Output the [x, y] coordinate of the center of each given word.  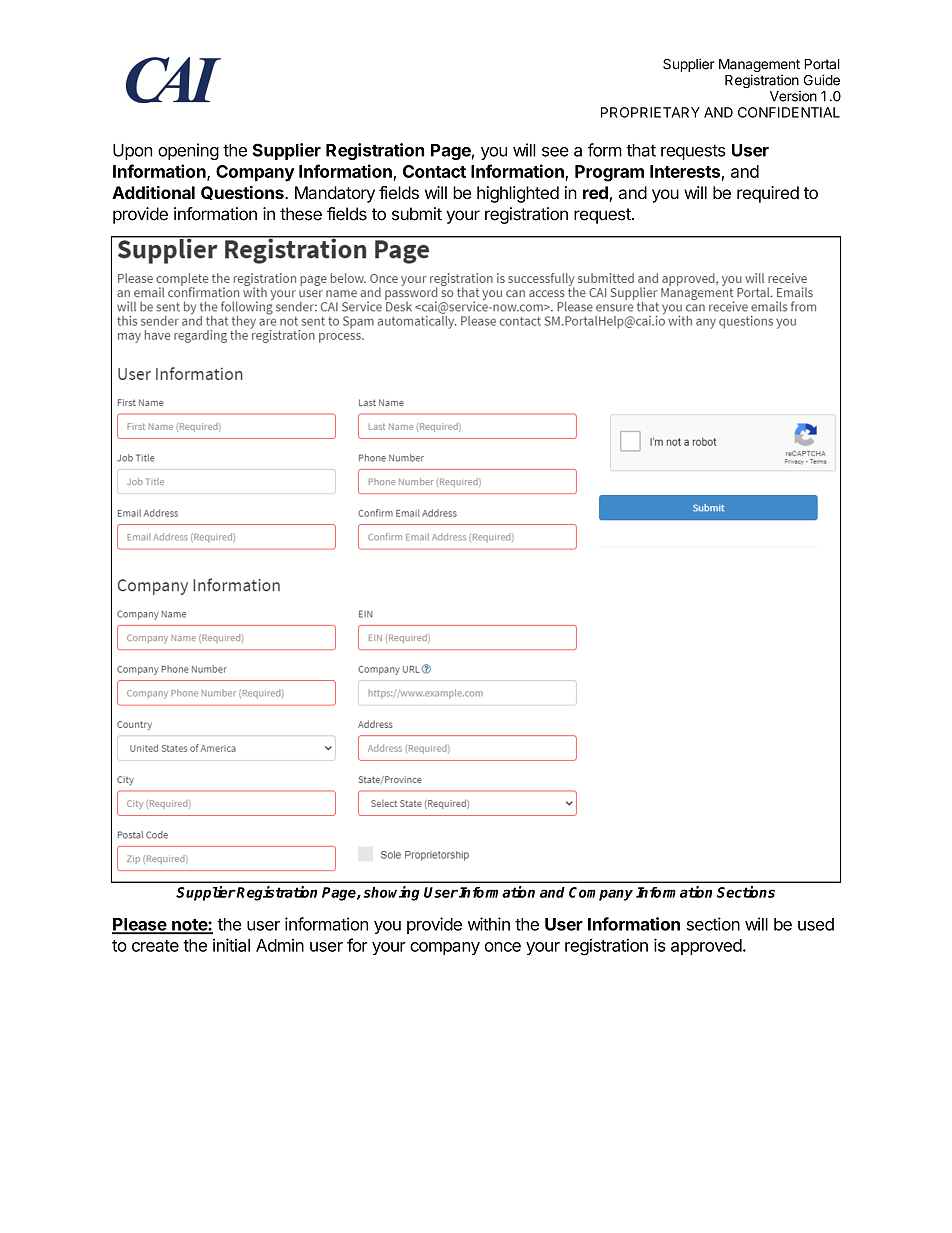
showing [391, 893]
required [768, 194]
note [189, 926]
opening [188, 151]
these [301, 214]
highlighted [518, 194]
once [503, 947]
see [555, 152]
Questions [243, 193]
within [489, 924]
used [816, 924]
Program [609, 173]
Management [759, 67]
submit [417, 214]
